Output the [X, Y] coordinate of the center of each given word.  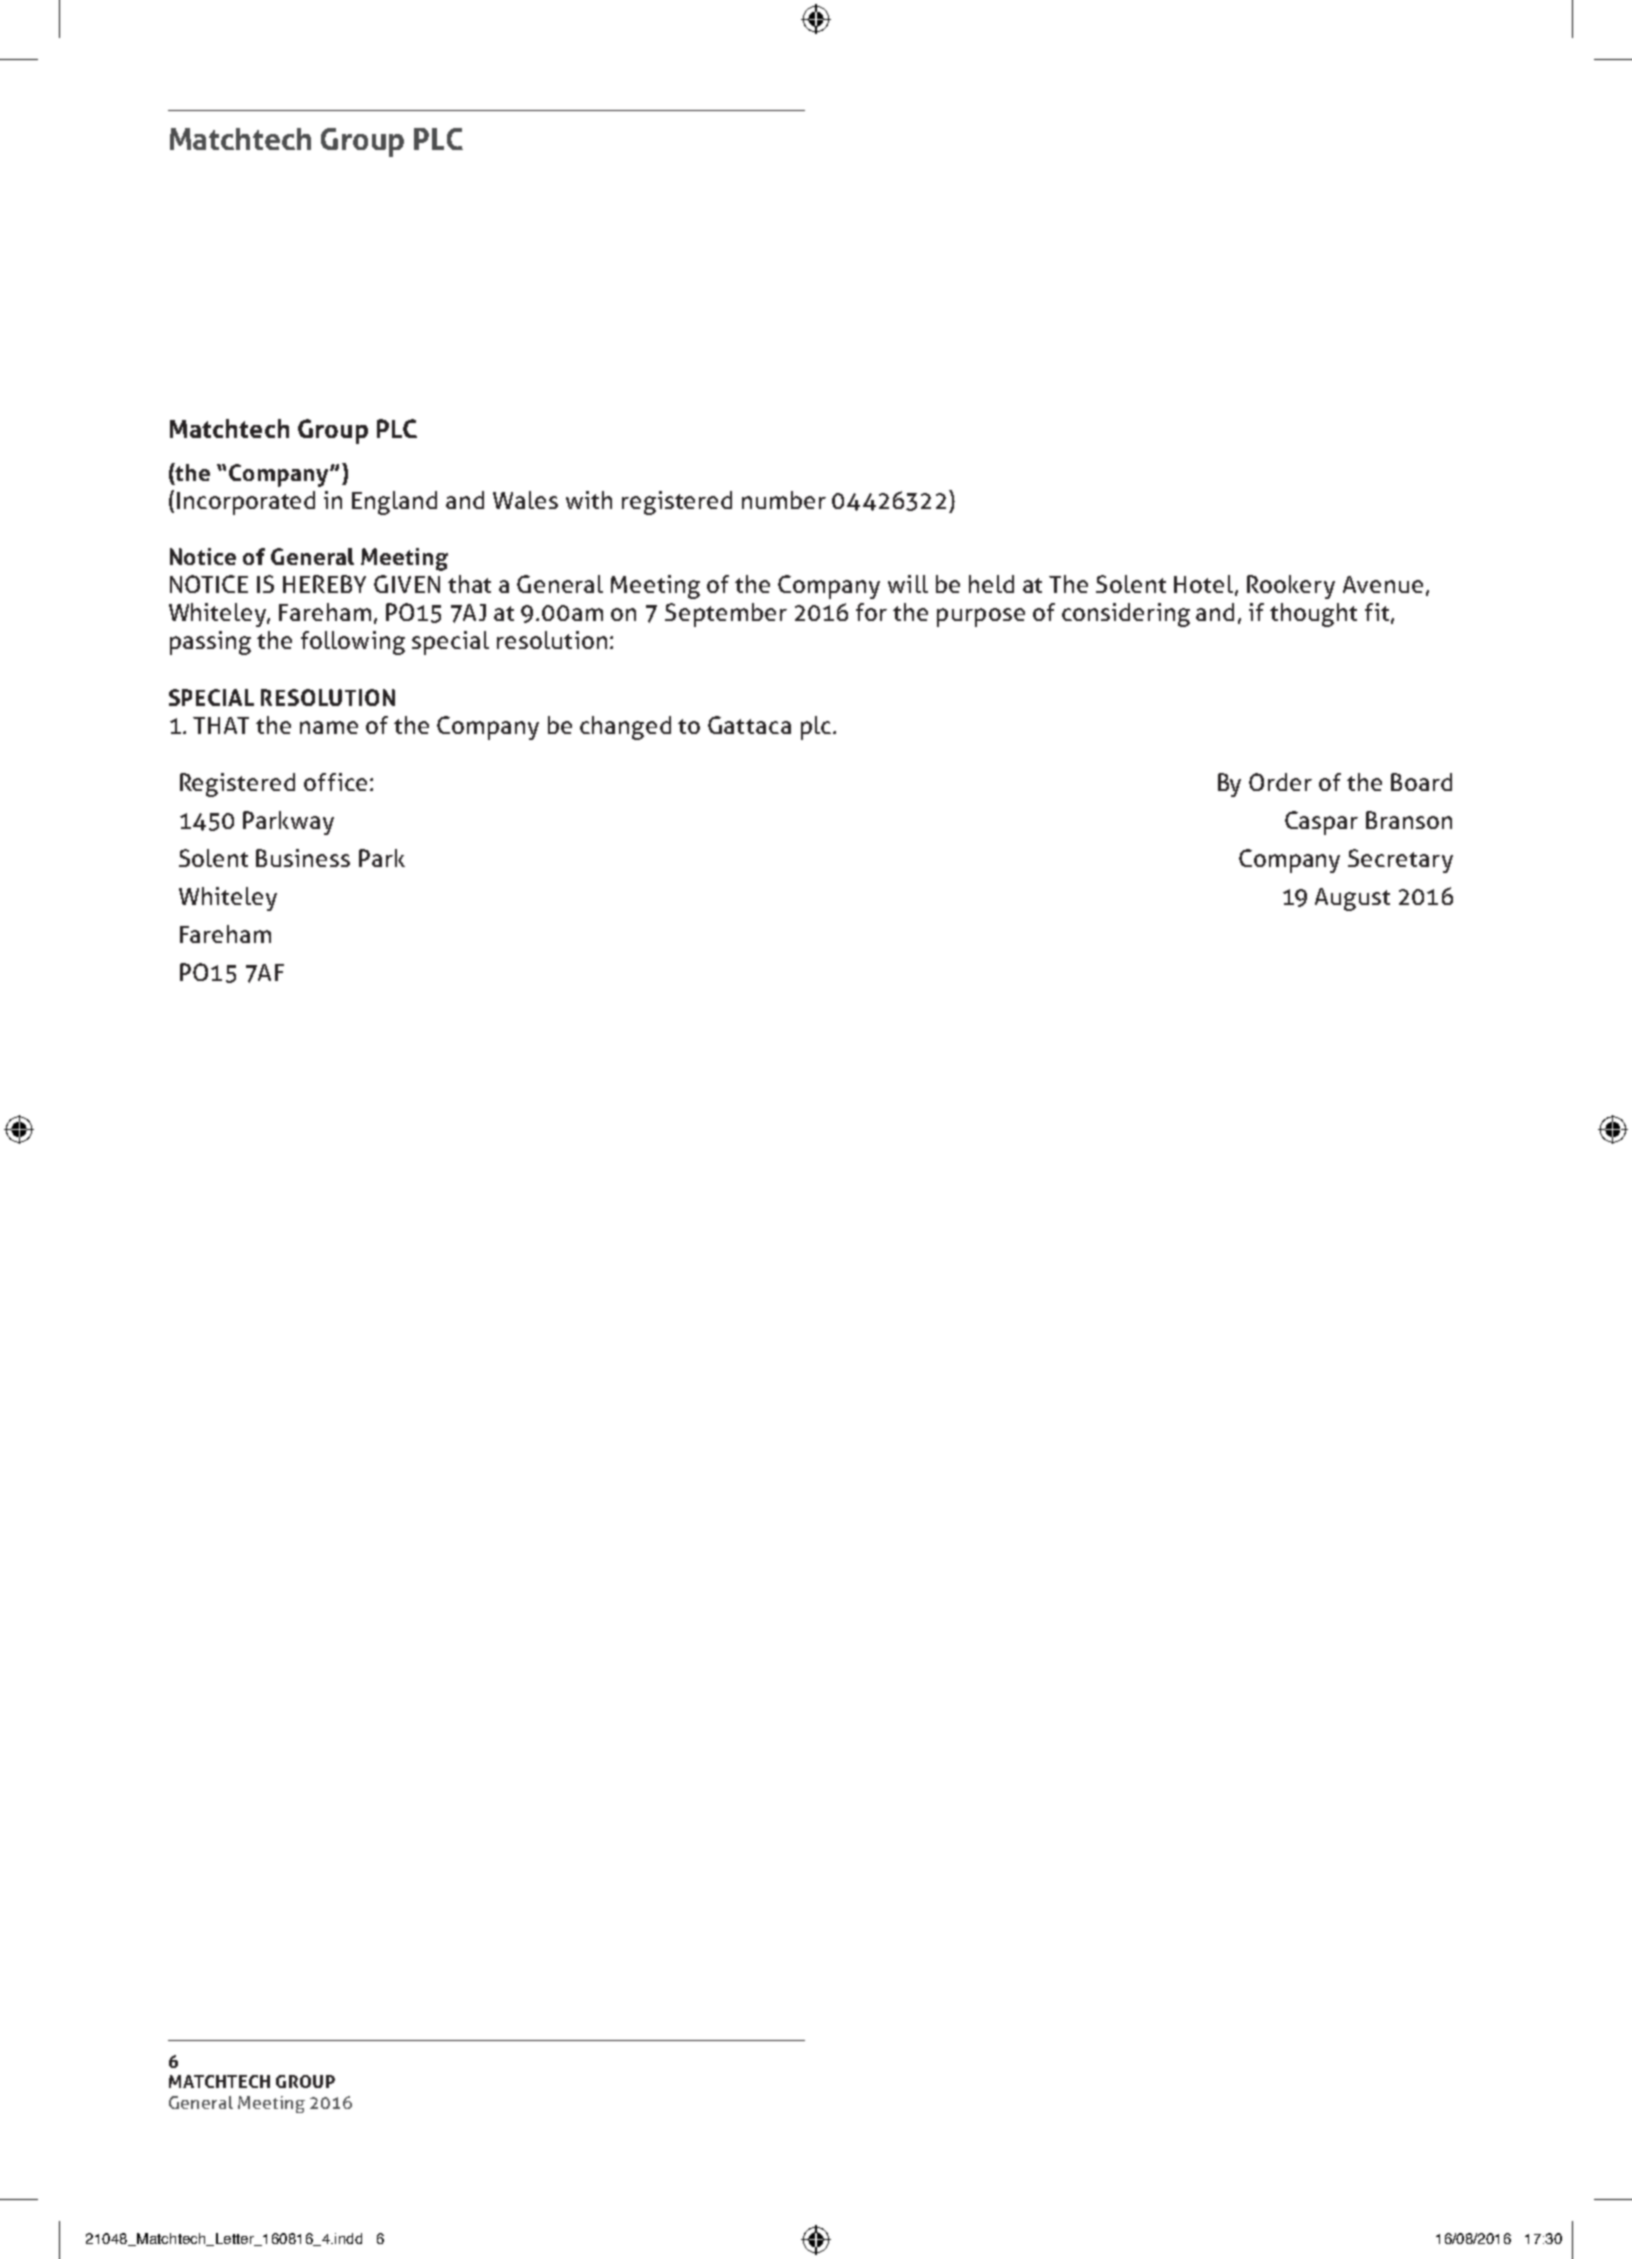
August [1352, 899]
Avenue [1383, 584]
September [726, 615]
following [353, 643]
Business [303, 858]
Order [1280, 782]
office [335, 782]
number [784, 500]
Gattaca [749, 725]
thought [1313, 615]
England [394, 503]
